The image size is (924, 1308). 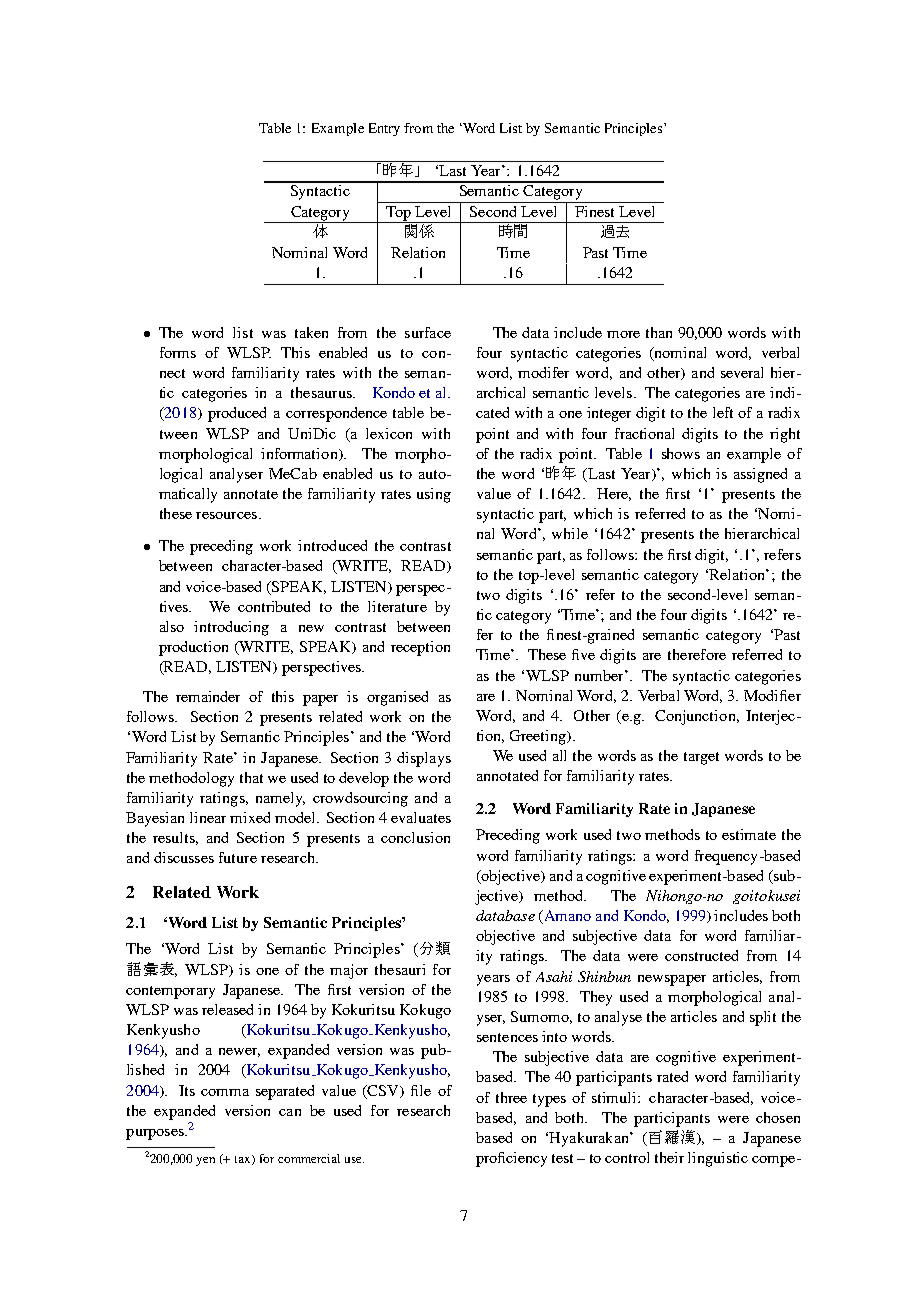 What do you see at coordinates (742, 372) in the image?
I see `several` at bounding box center [742, 372].
